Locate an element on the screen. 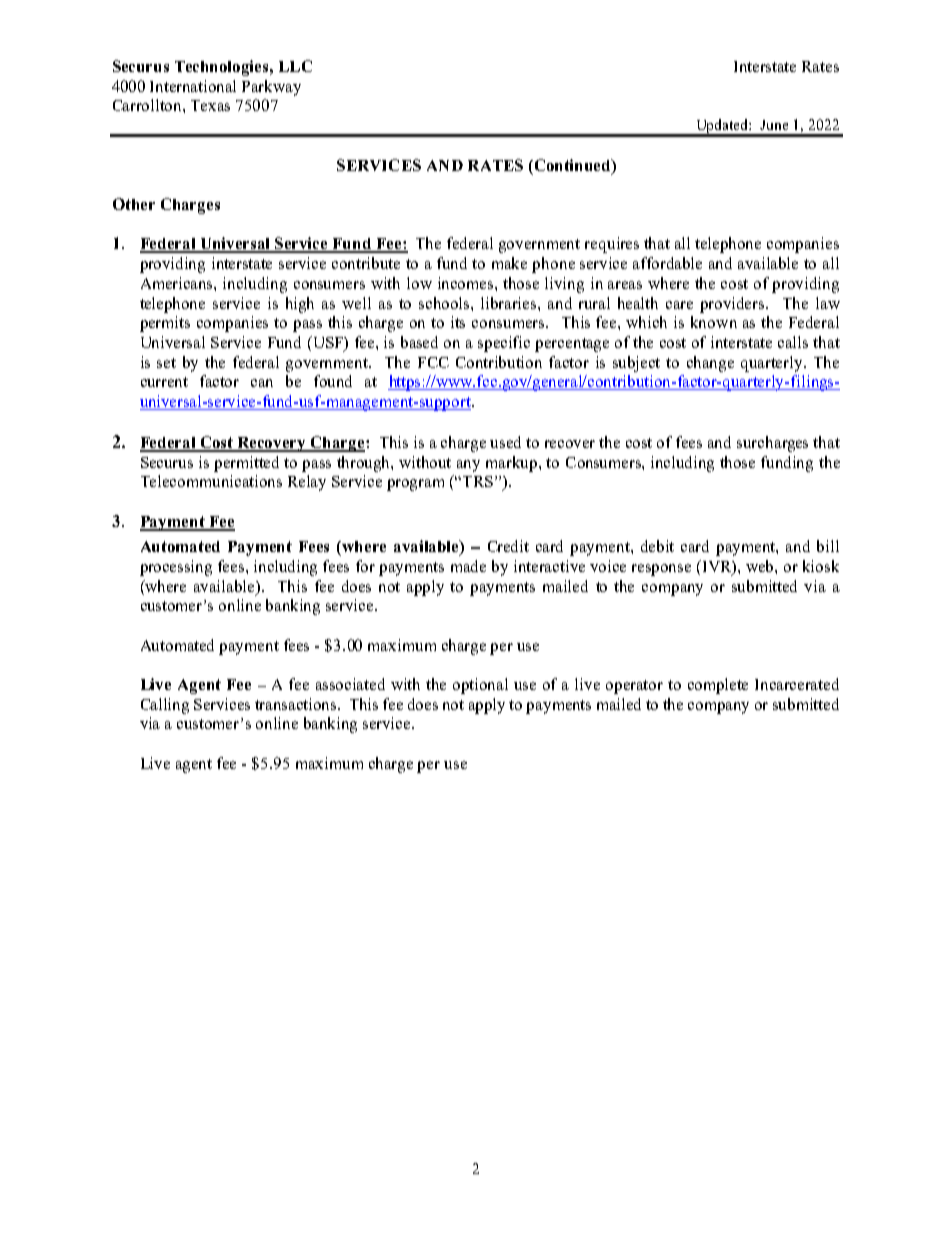 The height and width of the screenshot is (1233, 952). Calling is located at coordinates (165, 706).
